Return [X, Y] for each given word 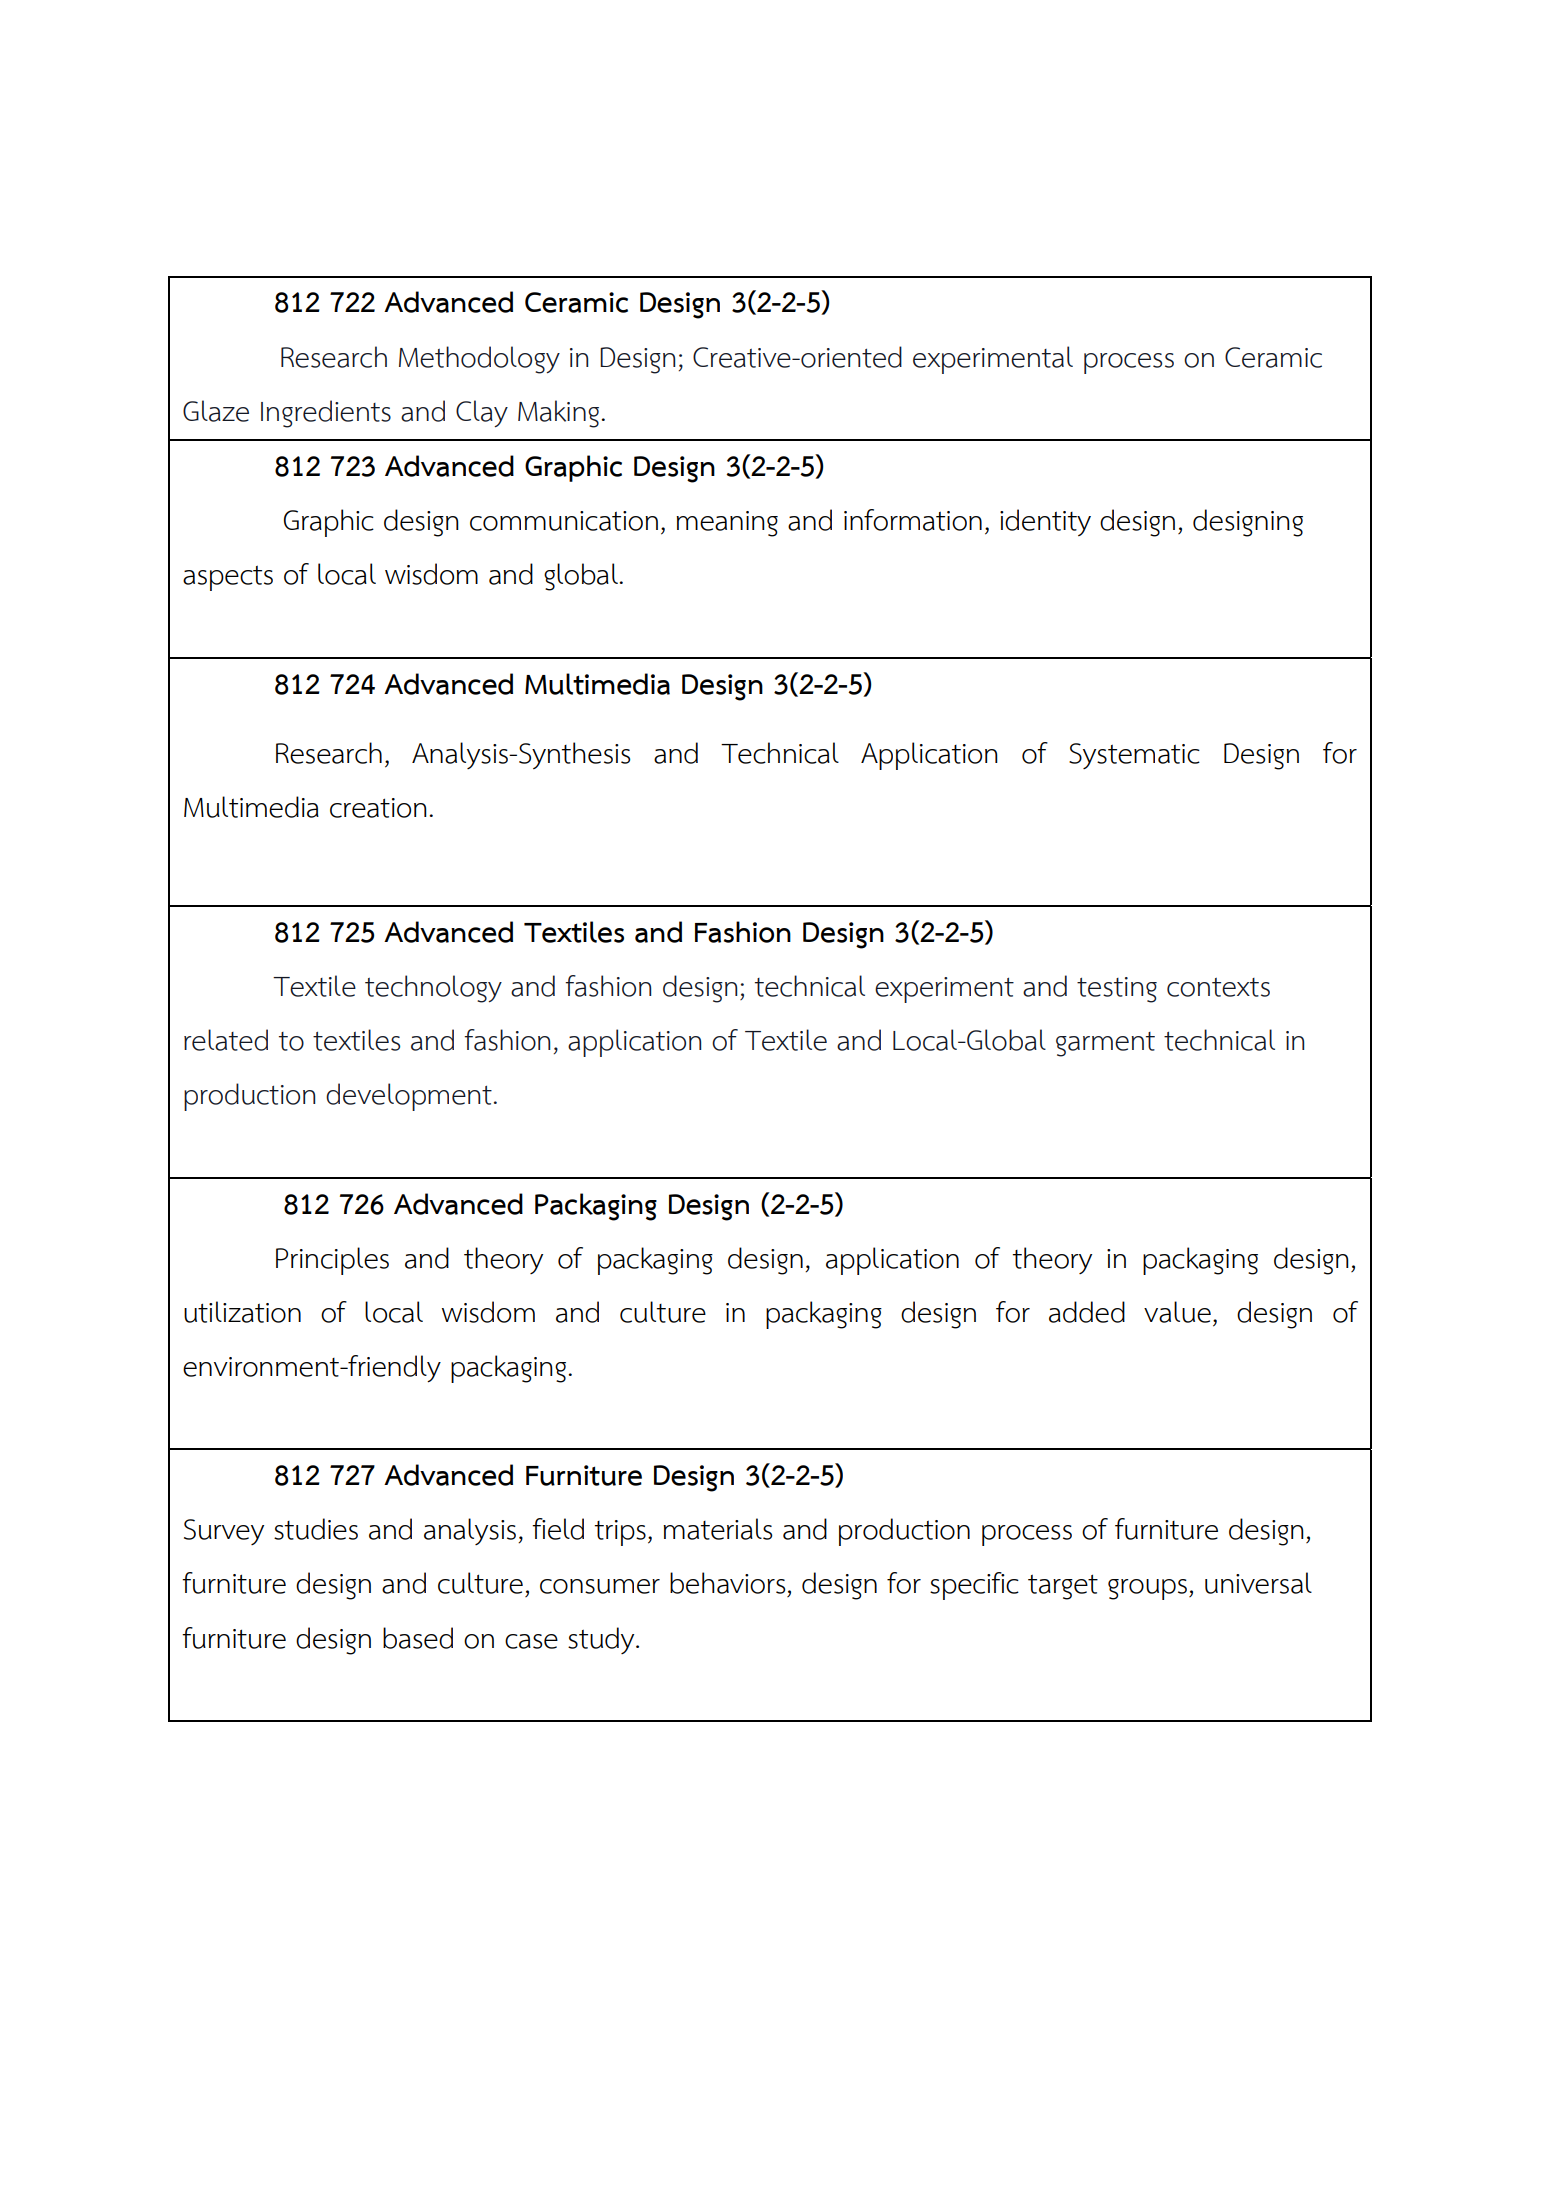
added [1087, 1312]
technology [433, 989]
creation [378, 808]
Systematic [1134, 756]
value [1177, 1312]
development [409, 1097]
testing [1117, 990]
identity [1045, 522]
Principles [332, 1261]
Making [560, 414]
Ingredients [326, 414]
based [418, 1638]
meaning [727, 524]
